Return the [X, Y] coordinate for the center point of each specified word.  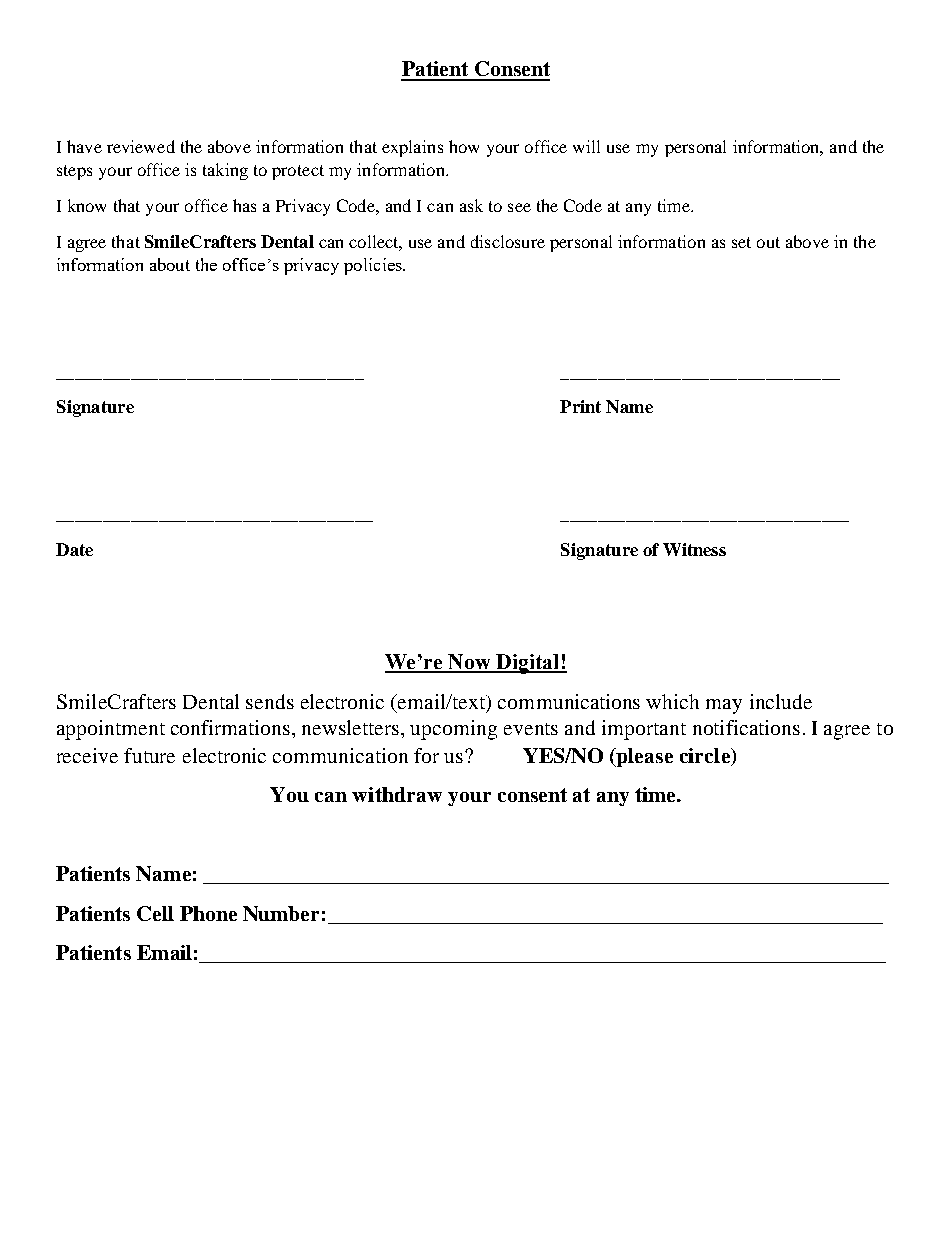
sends [270, 701]
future [149, 755]
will [586, 146]
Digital [528, 664]
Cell [155, 913]
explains [412, 148]
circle [706, 755]
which [672, 701]
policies [374, 266]
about [170, 264]
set [741, 242]
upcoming [453, 730]
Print [580, 406]
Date [74, 549]
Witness [694, 549]
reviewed [141, 146]
